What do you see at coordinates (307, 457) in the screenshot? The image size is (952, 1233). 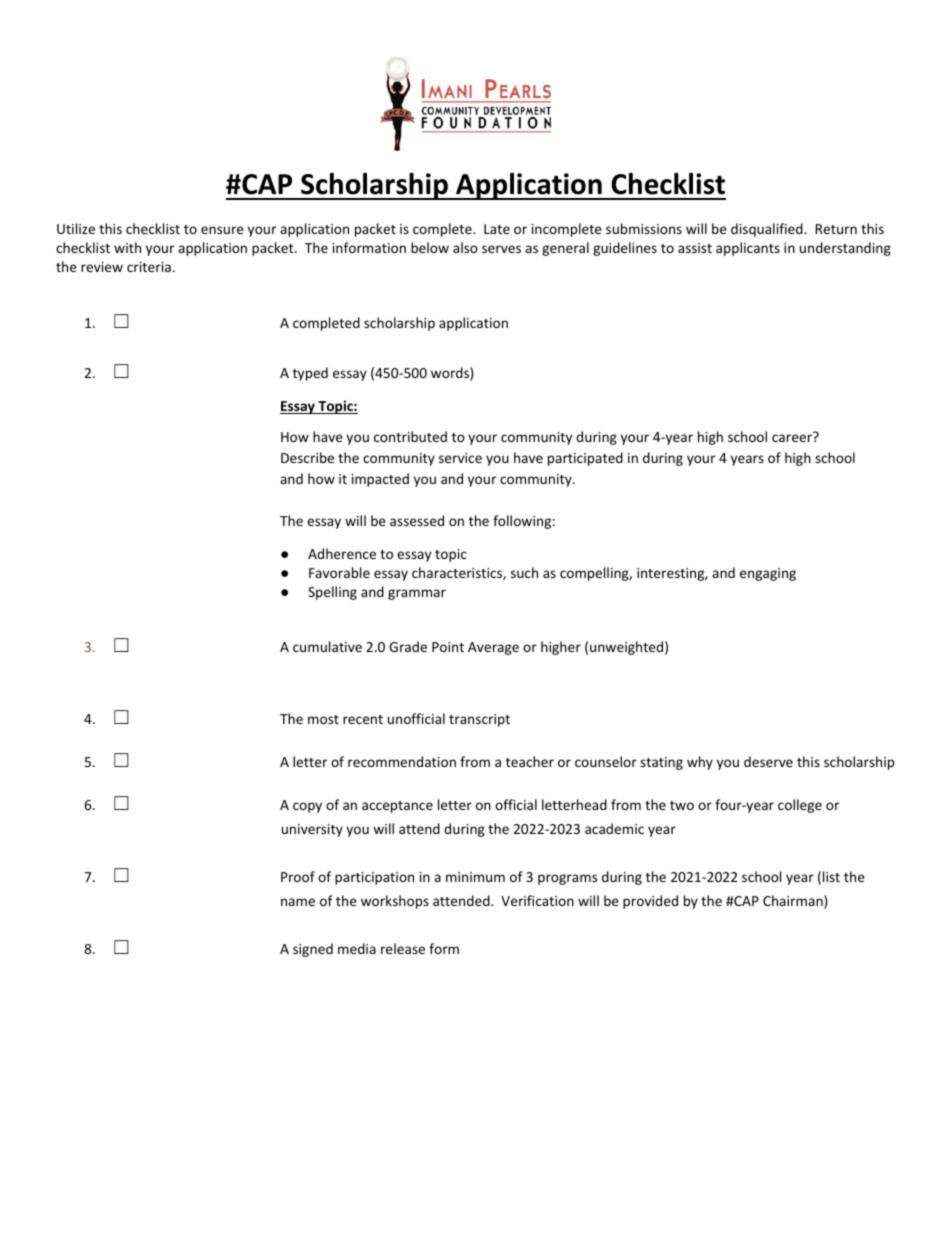 I see `Describe` at bounding box center [307, 457].
